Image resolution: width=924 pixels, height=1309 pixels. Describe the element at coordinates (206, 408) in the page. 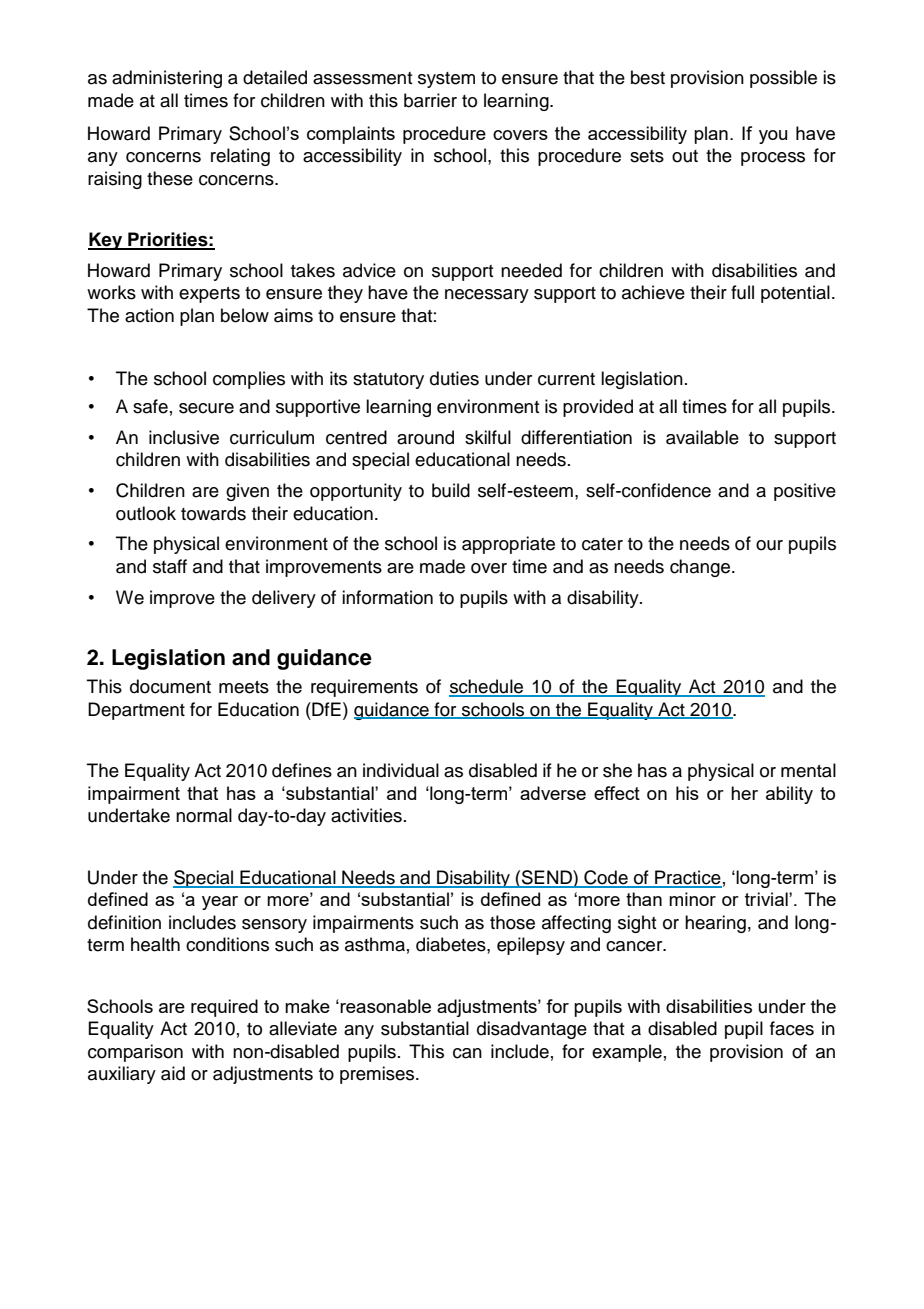

I see `secure` at that location.
